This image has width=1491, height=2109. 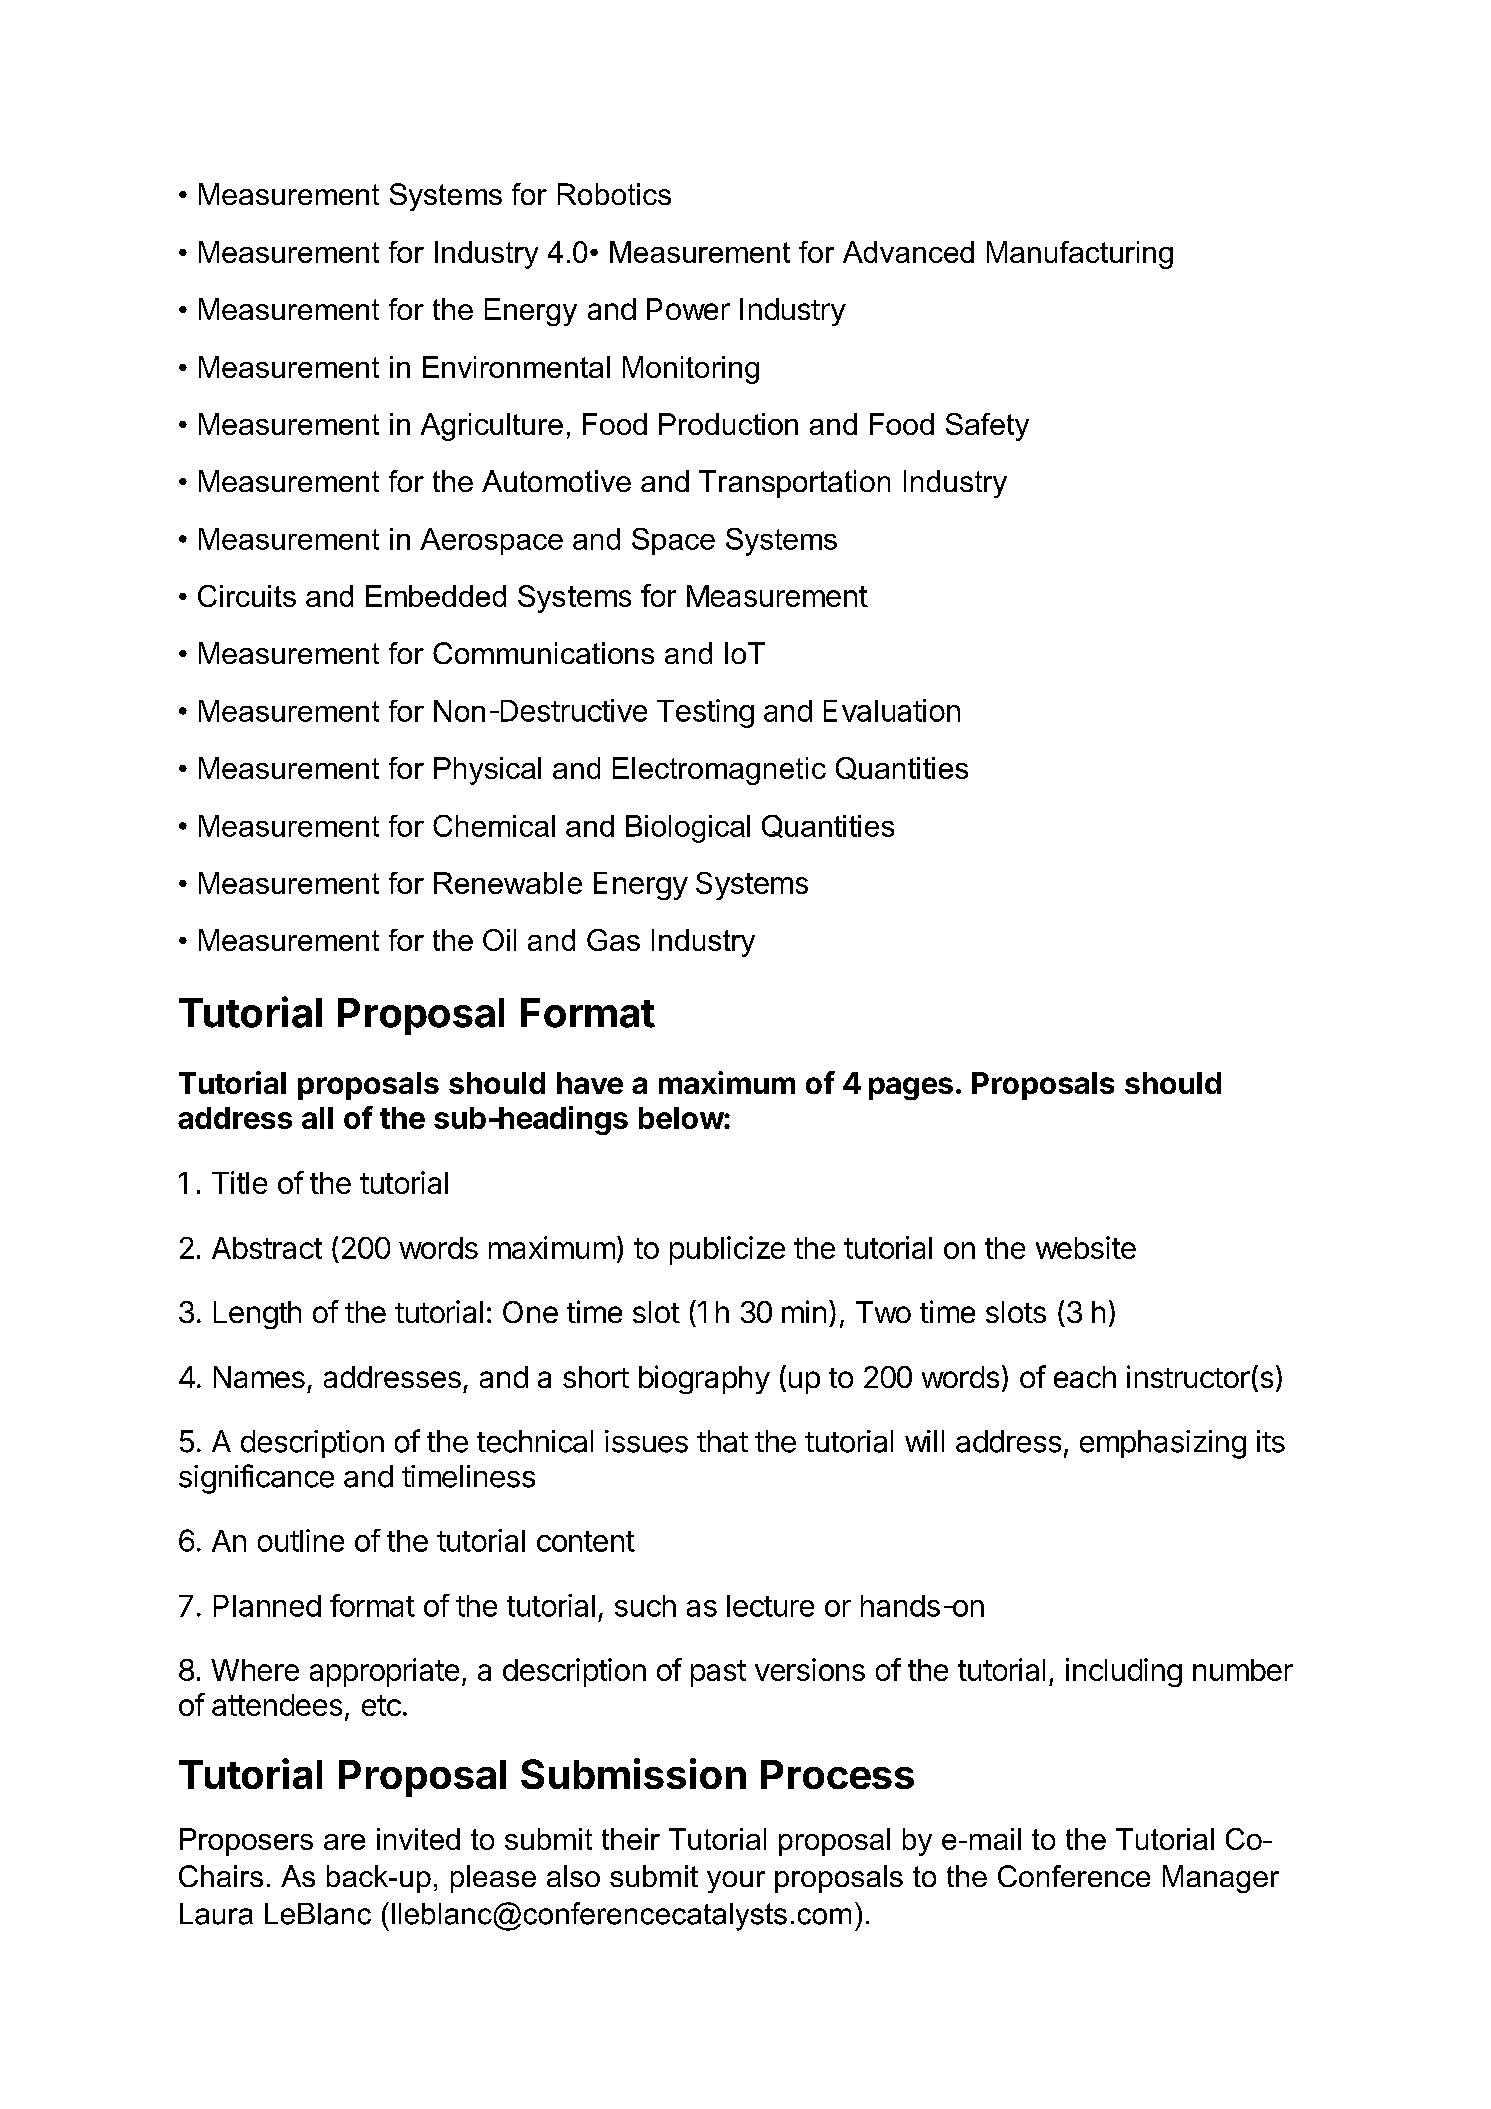 I want to click on Abstract, so click(x=267, y=1248).
